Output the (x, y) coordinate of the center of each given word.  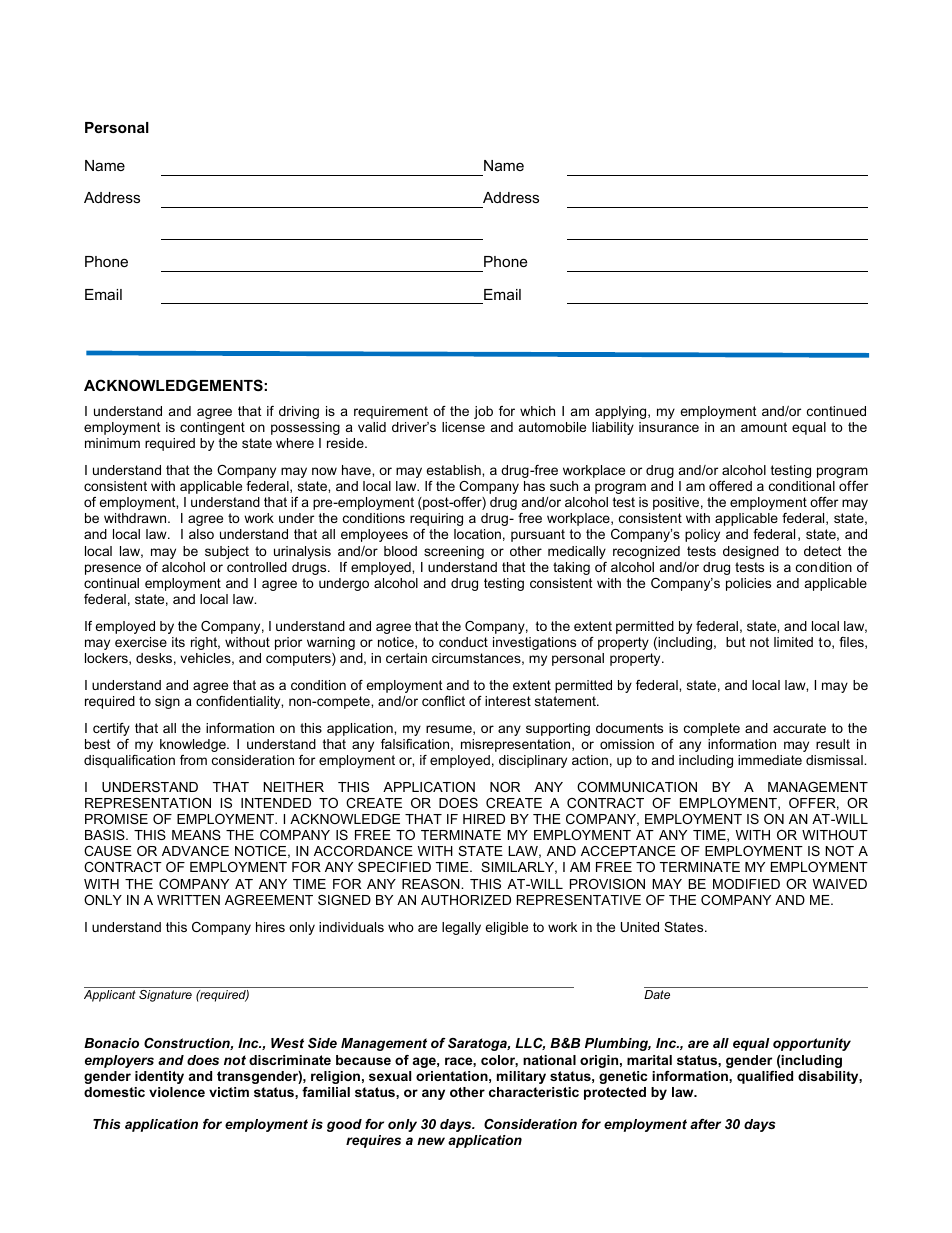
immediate (770, 760)
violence (177, 1092)
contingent (212, 428)
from (193, 760)
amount (764, 427)
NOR (505, 787)
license (463, 427)
